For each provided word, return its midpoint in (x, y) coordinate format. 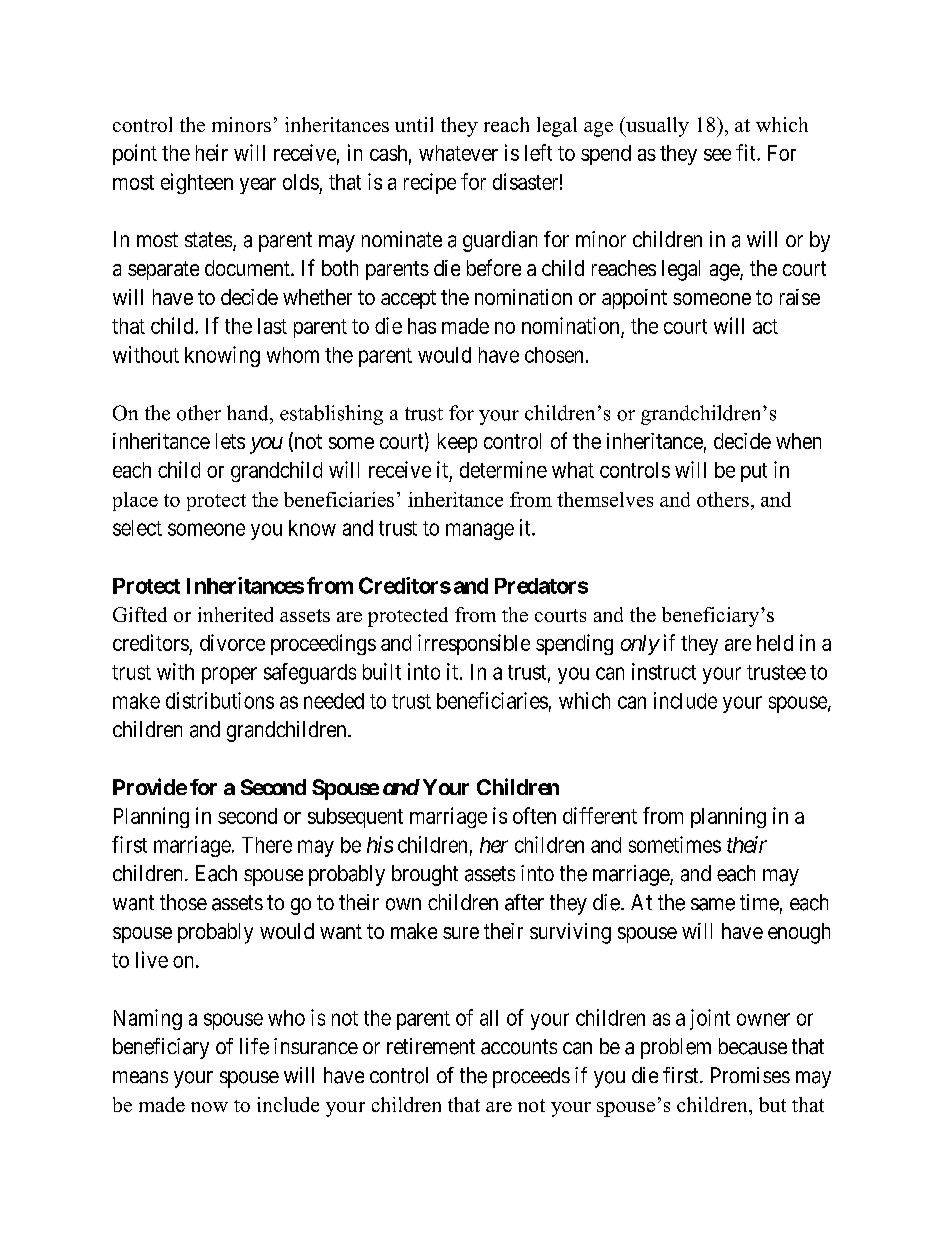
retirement (431, 1046)
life (254, 1046)
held (775, 643)
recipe (430, 183)
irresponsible (474, 644)
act (765, 326)
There (267, 845)
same (713, 904)
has (422, 326)
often (534, 815)
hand (249, 413)
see (717, 155)
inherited (235, 614)
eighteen (197, 183)
